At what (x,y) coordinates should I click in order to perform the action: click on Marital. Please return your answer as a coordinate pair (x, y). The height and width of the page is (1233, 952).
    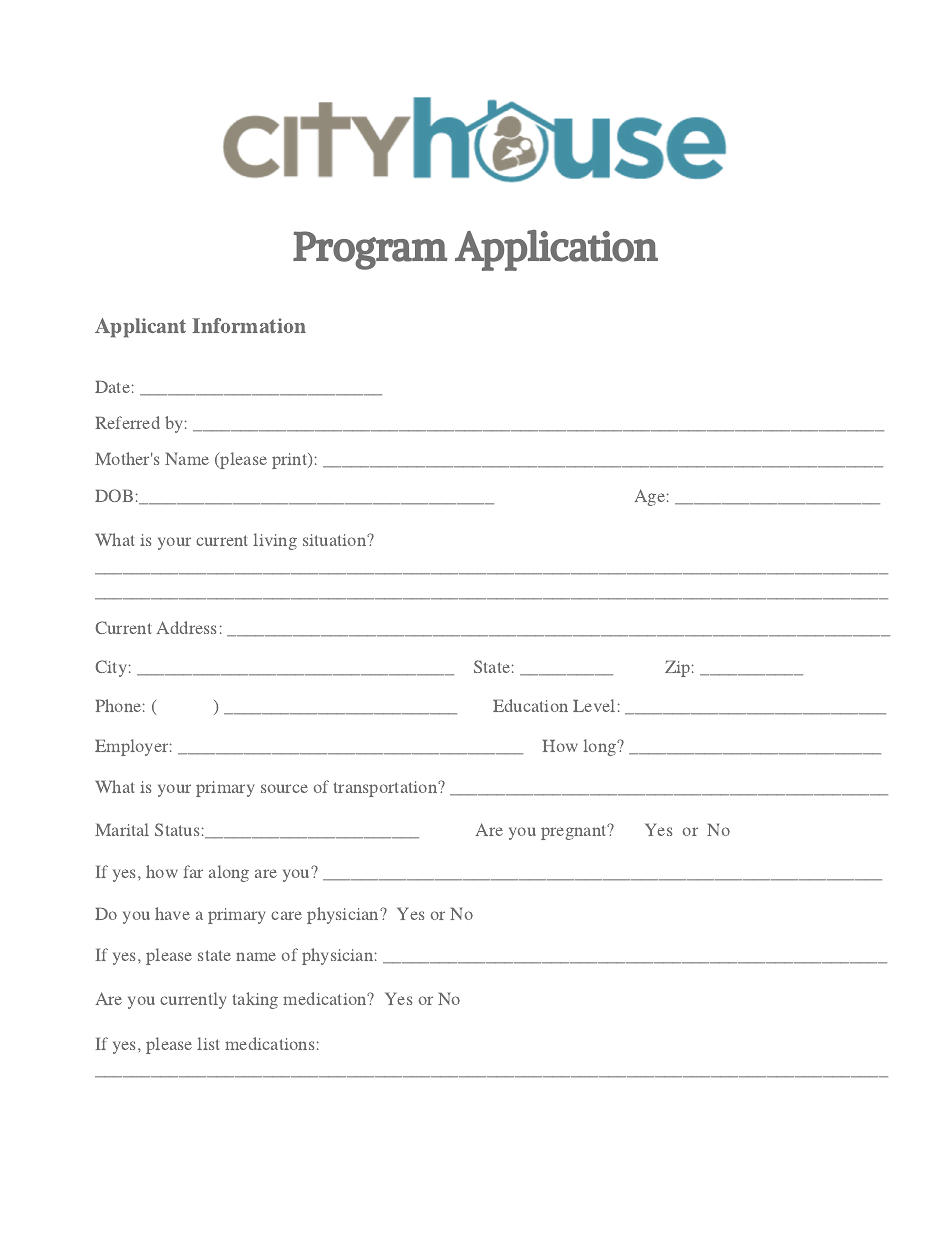
    Looking at the image, I should click on (122, 829).
